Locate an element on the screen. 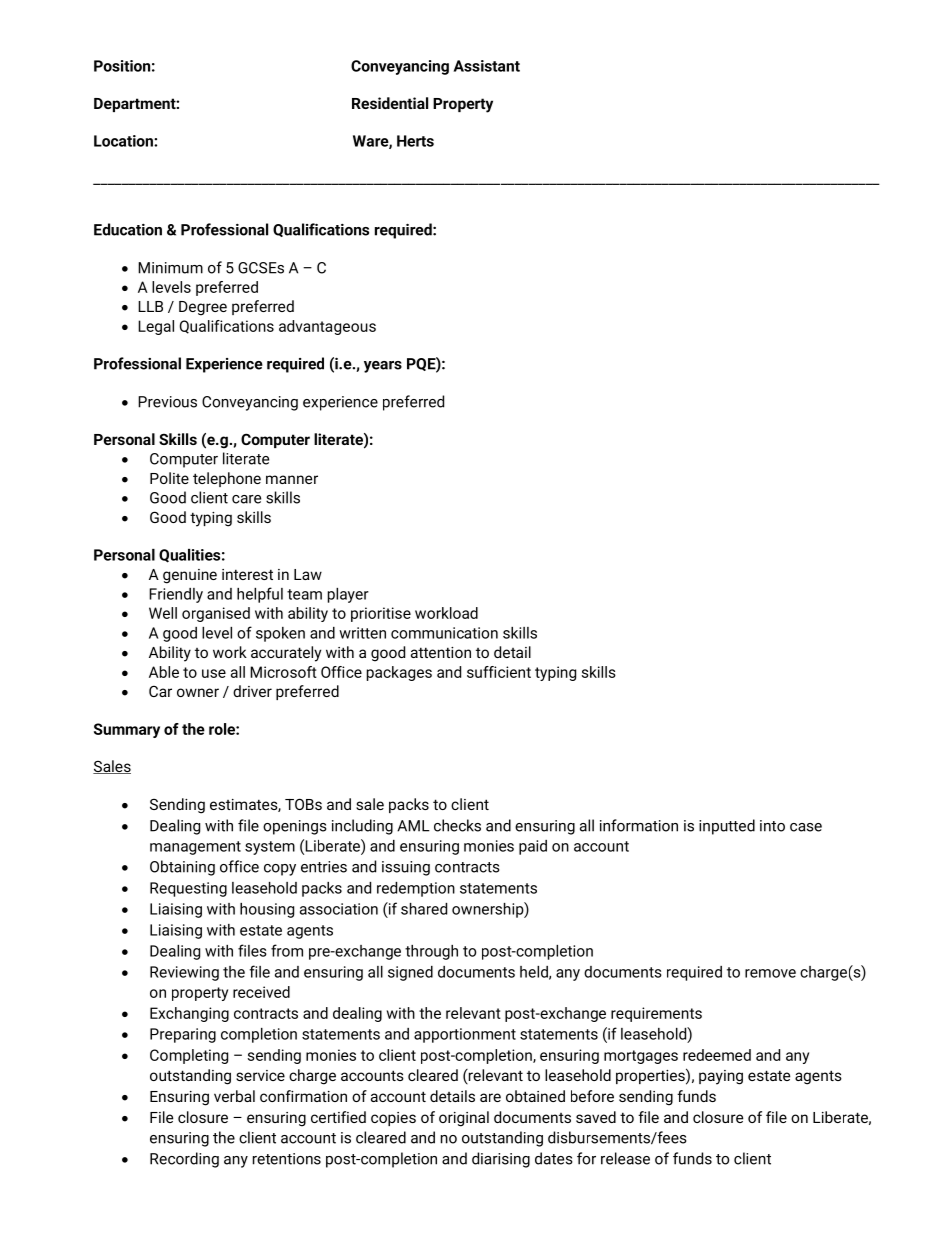  sufficient is located at coordinates (499, 672).
